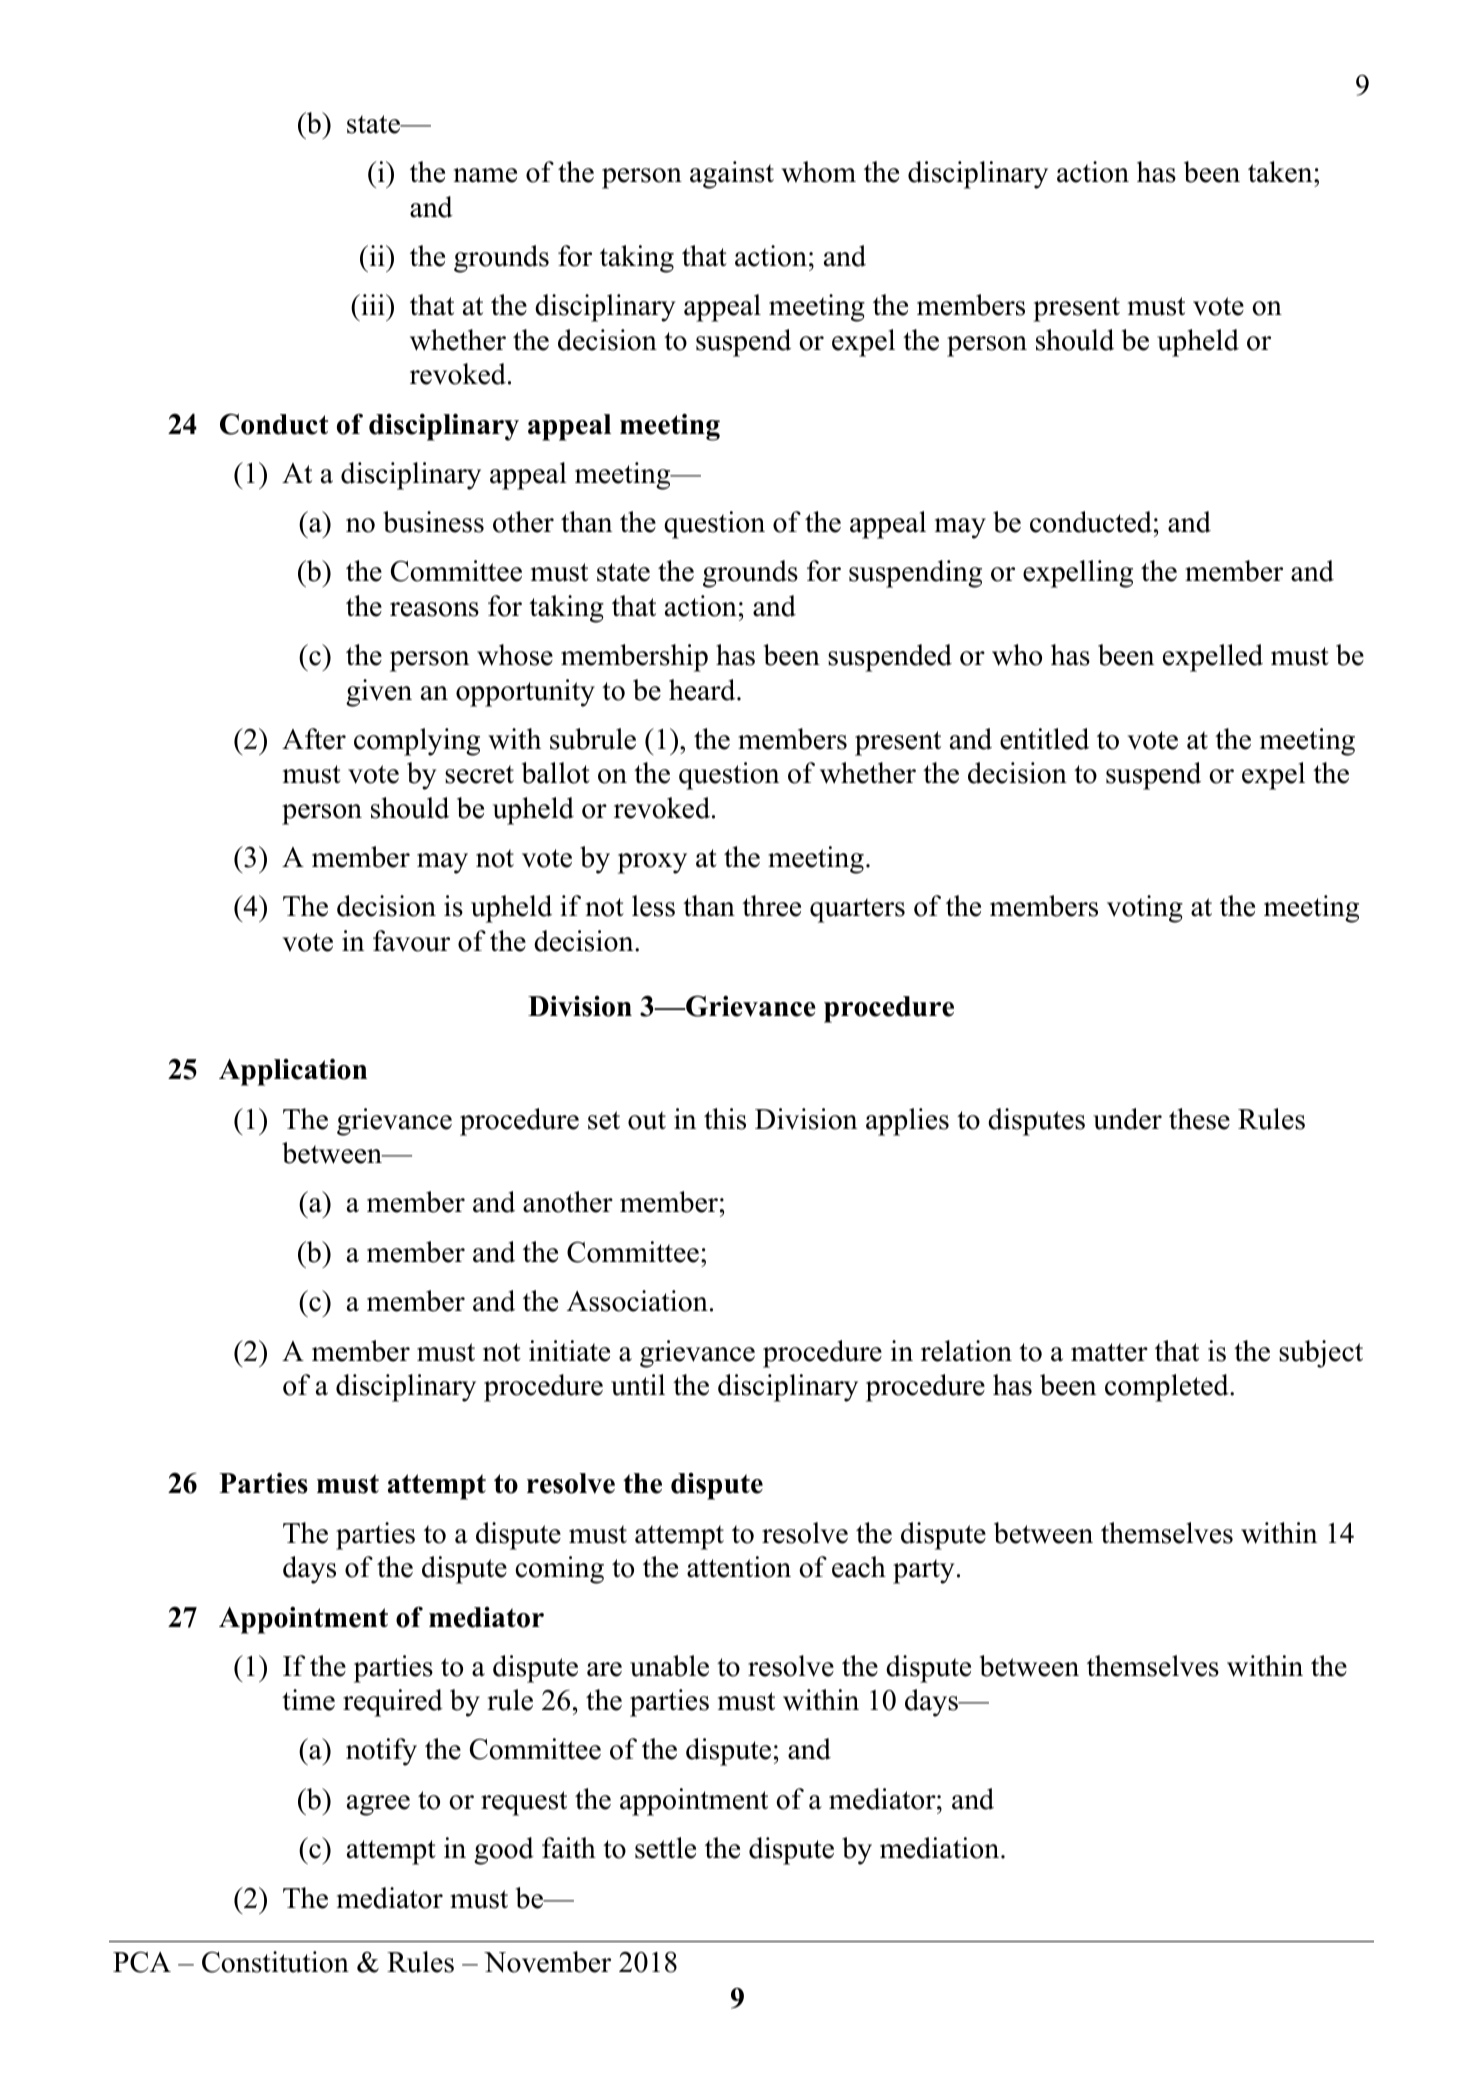  Describe the element at coordinates (373, 304) in the document. I see `iii` at that location.
